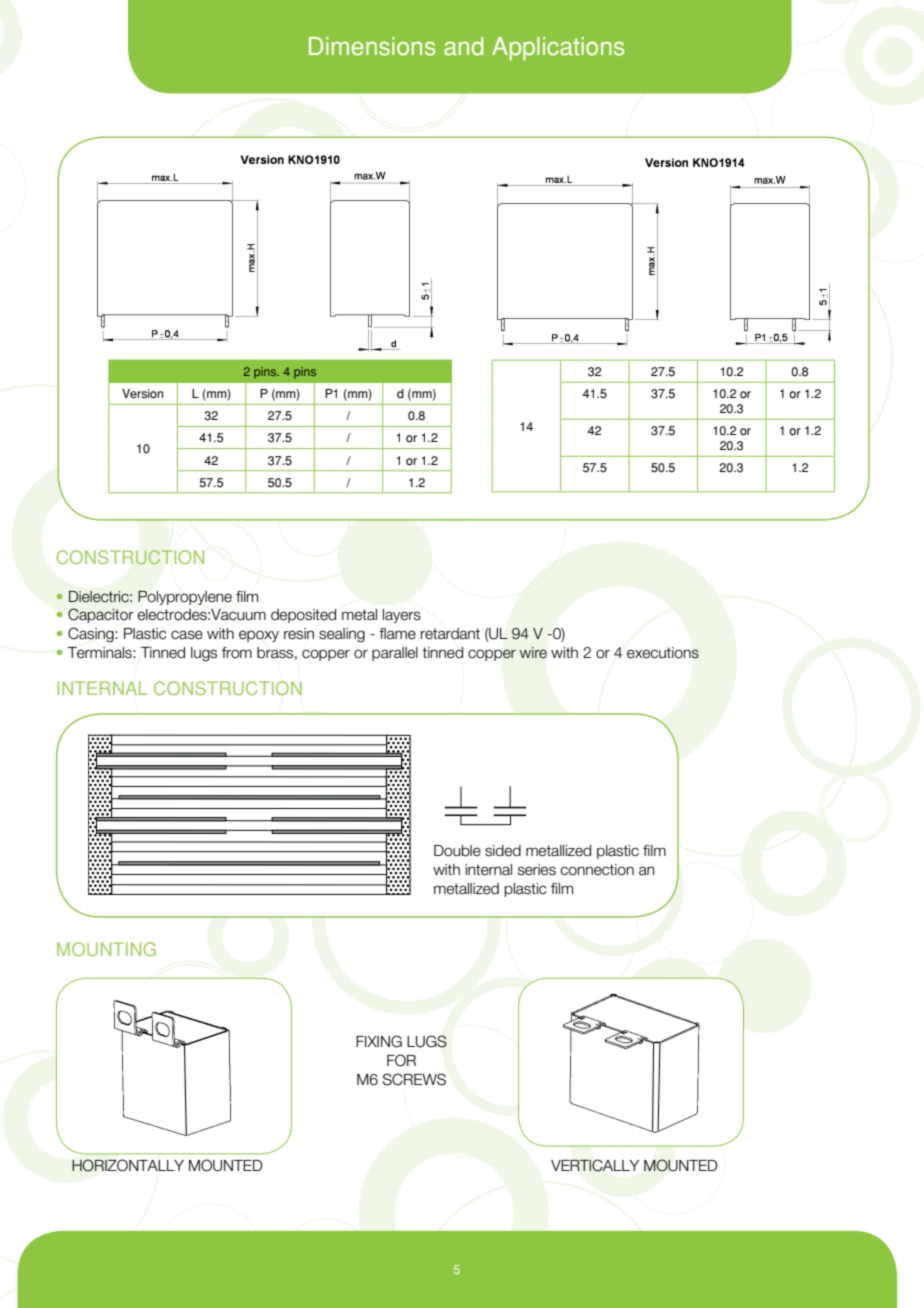 The height and width of the screenshot is (1308, 924). I want to click on Polypropylene, so click(185, 598).
